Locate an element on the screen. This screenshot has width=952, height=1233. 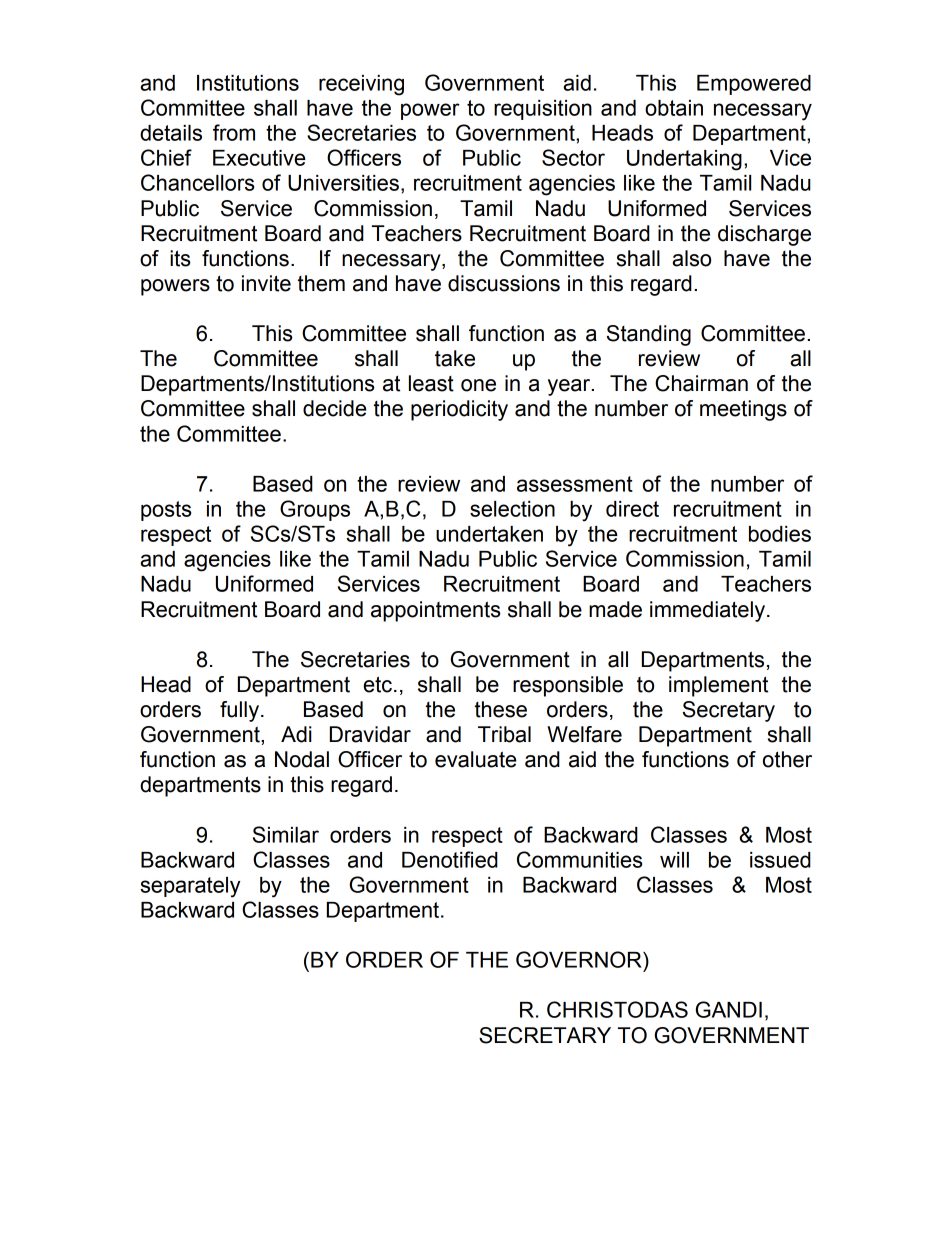
discussions is located at coordinates (504, 283).
